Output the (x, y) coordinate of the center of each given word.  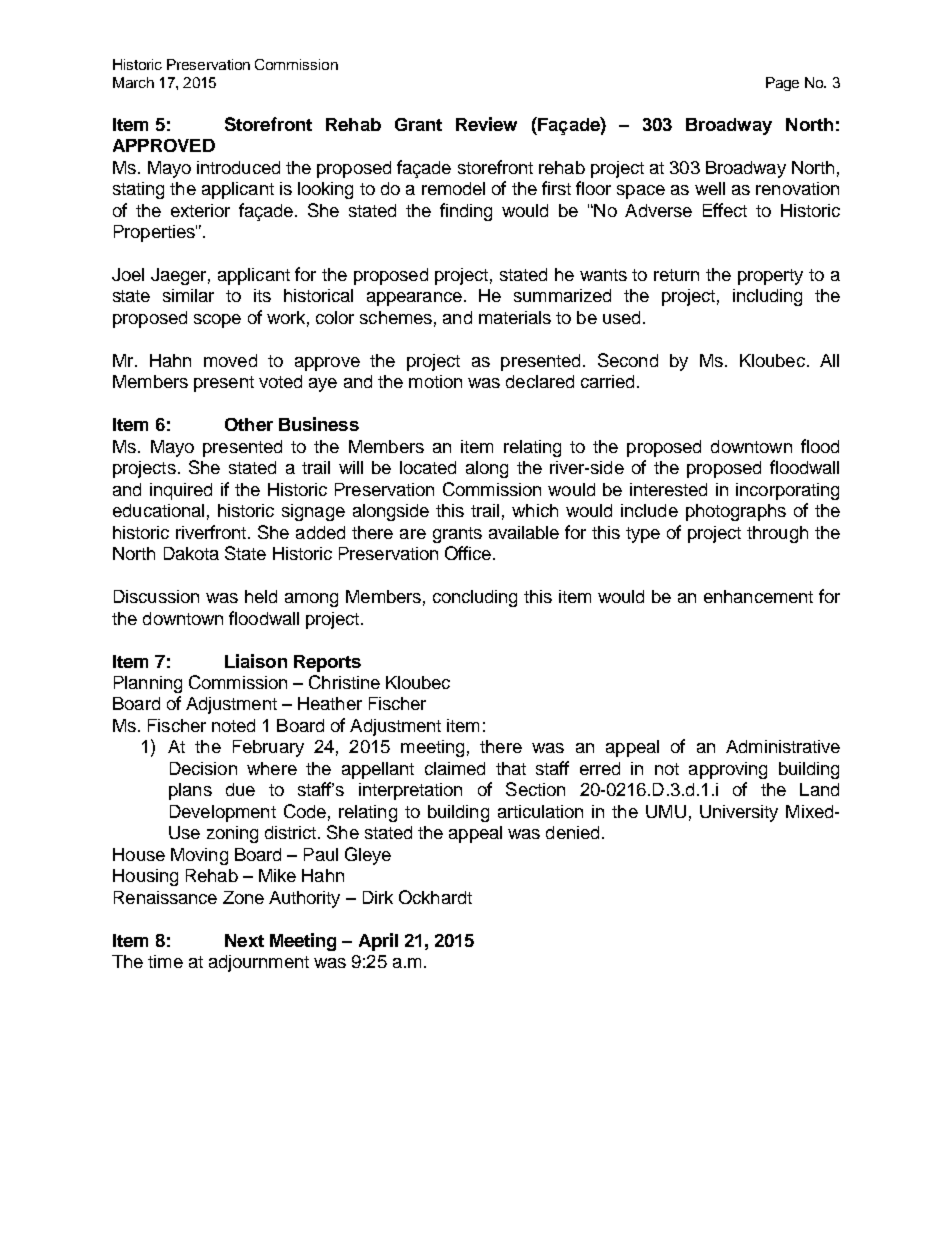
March (133, 82)
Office (468, 553)
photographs (736, 512)
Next (244, 940)
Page (782, 84)
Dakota (191, 553)
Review (486, 124)
